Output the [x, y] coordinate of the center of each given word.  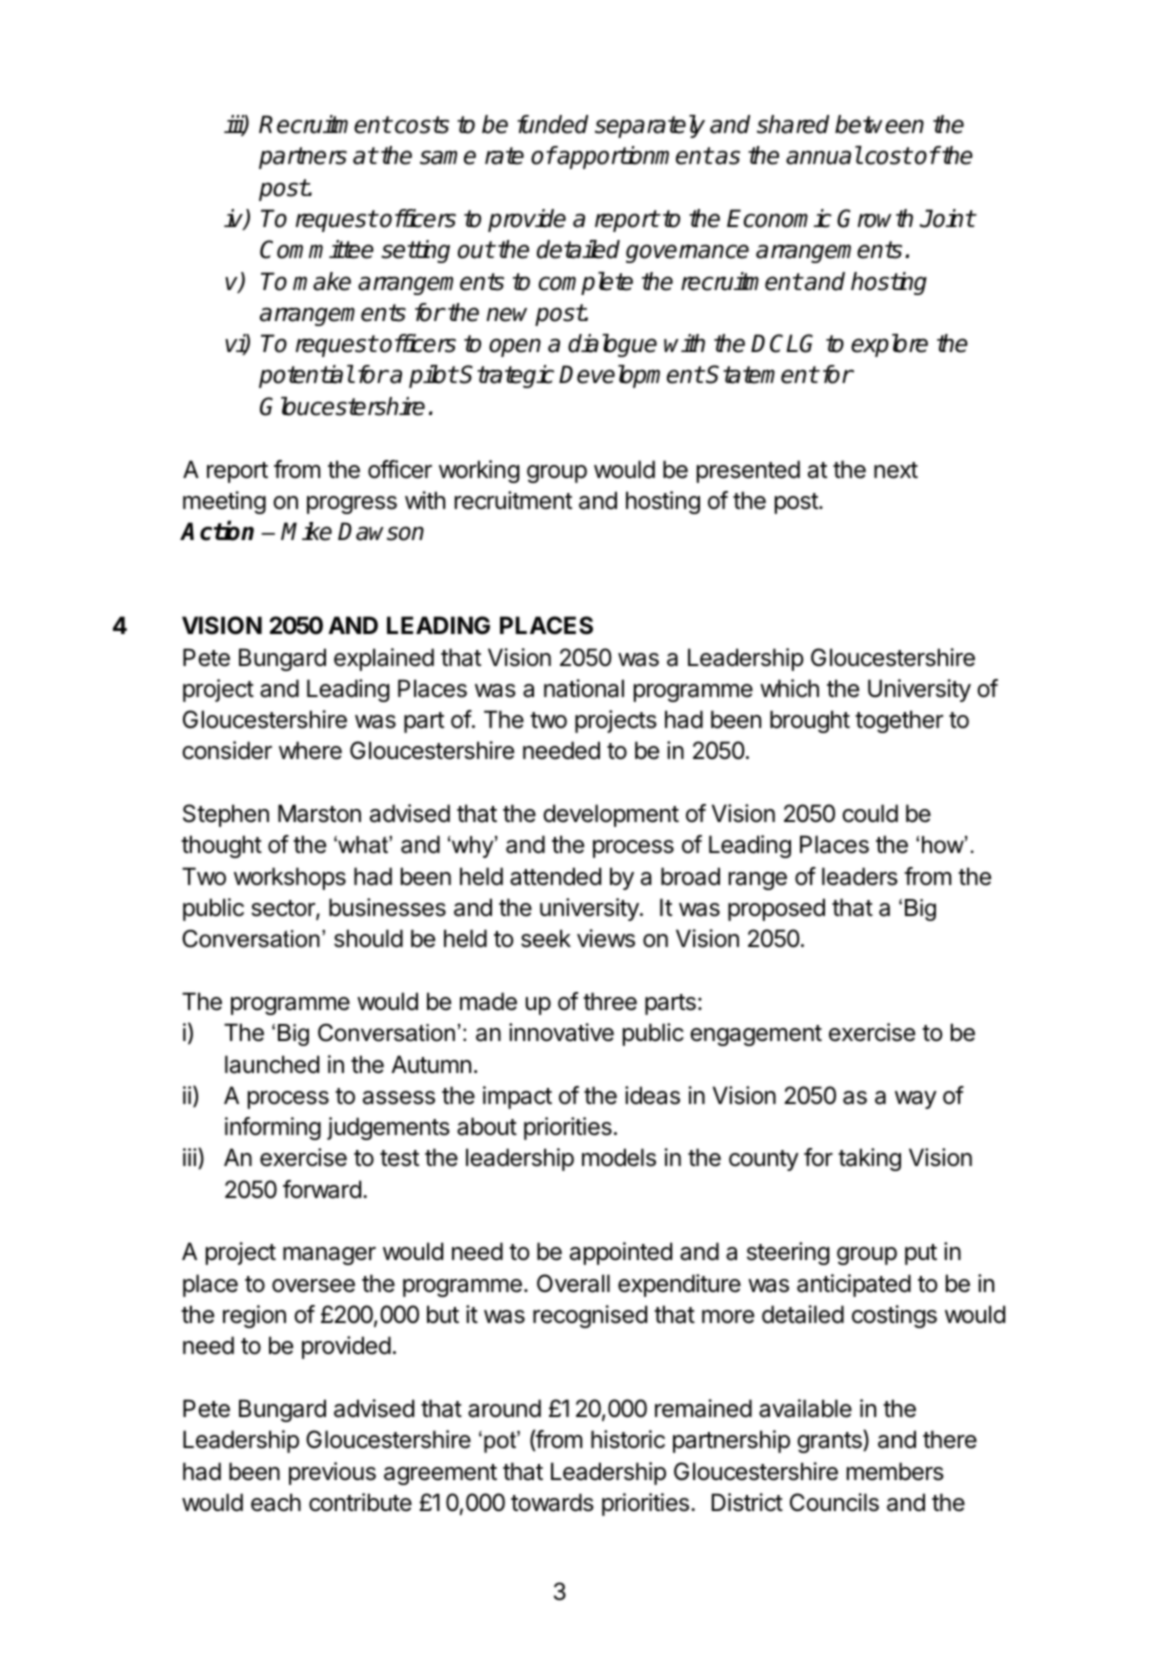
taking [869, 1159]
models [619, 1157]
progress [352, 505]
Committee [317, 249]
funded [552, 124]
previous [332, 1473]
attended [555, 876]
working [479, 471]
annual [824, 155]
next [896, 470]
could [870, 813]
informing [273, 1128]
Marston [319, 813]
